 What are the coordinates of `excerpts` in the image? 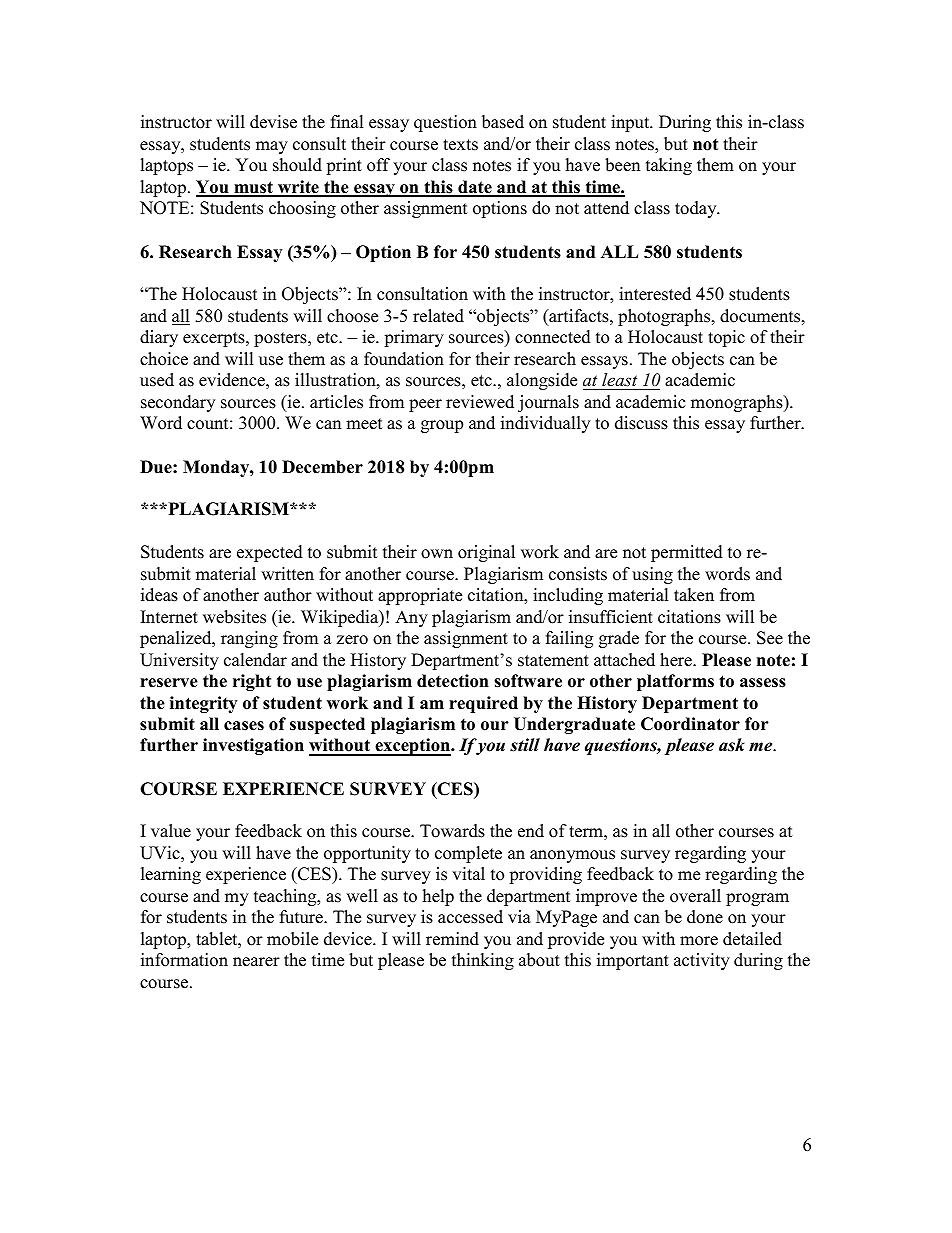 It's located at (215, 339).
